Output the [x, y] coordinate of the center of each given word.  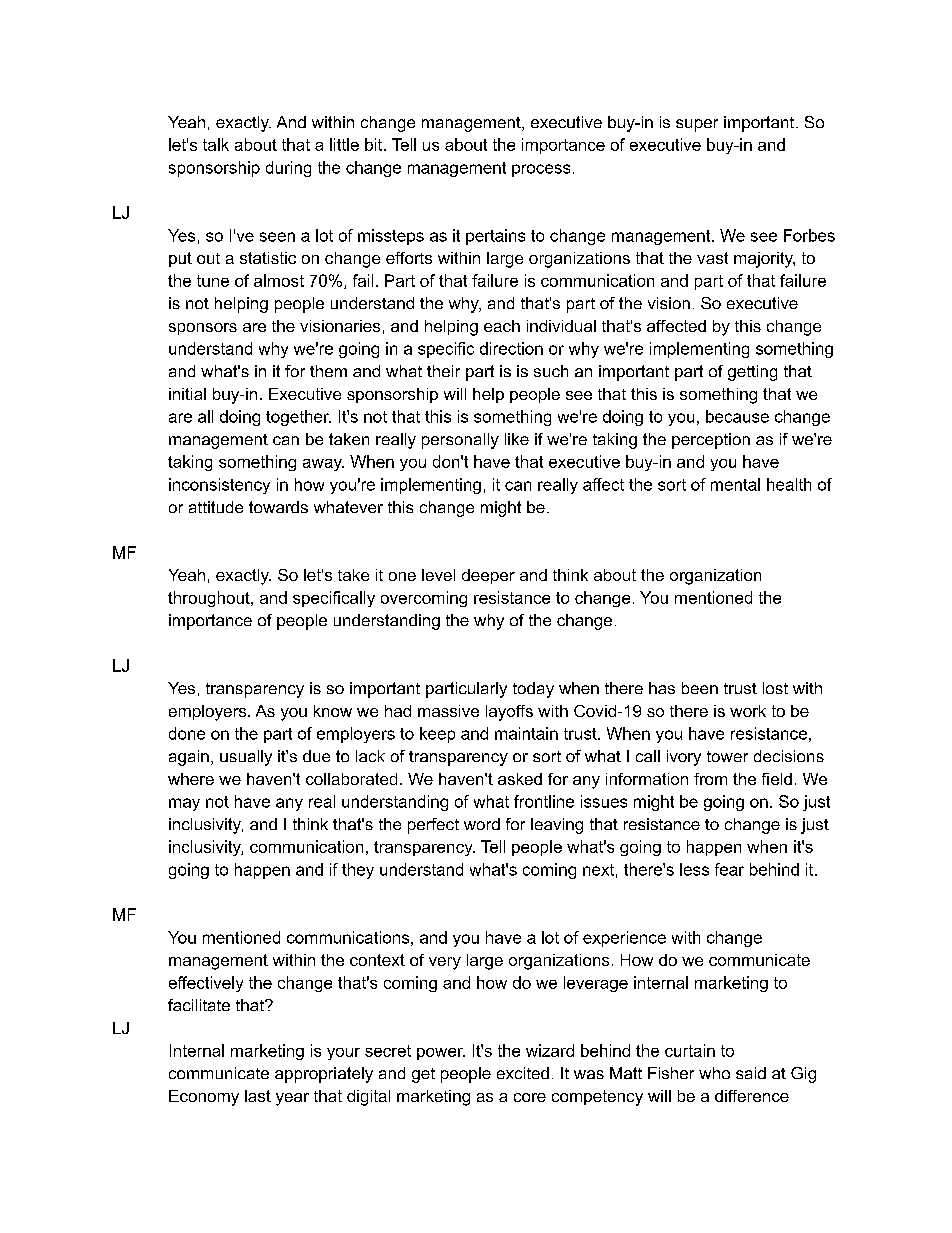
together [298, 418]
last [258, 1096]
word [482, 824]
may [184, 804]
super [697, 125]
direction [511, 348]
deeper [488, 576]
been [700, 688]
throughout [210, 599]
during [288, 169]
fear [729, 869]
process [541, 170]
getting [752, 373]
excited [523, 1073]
